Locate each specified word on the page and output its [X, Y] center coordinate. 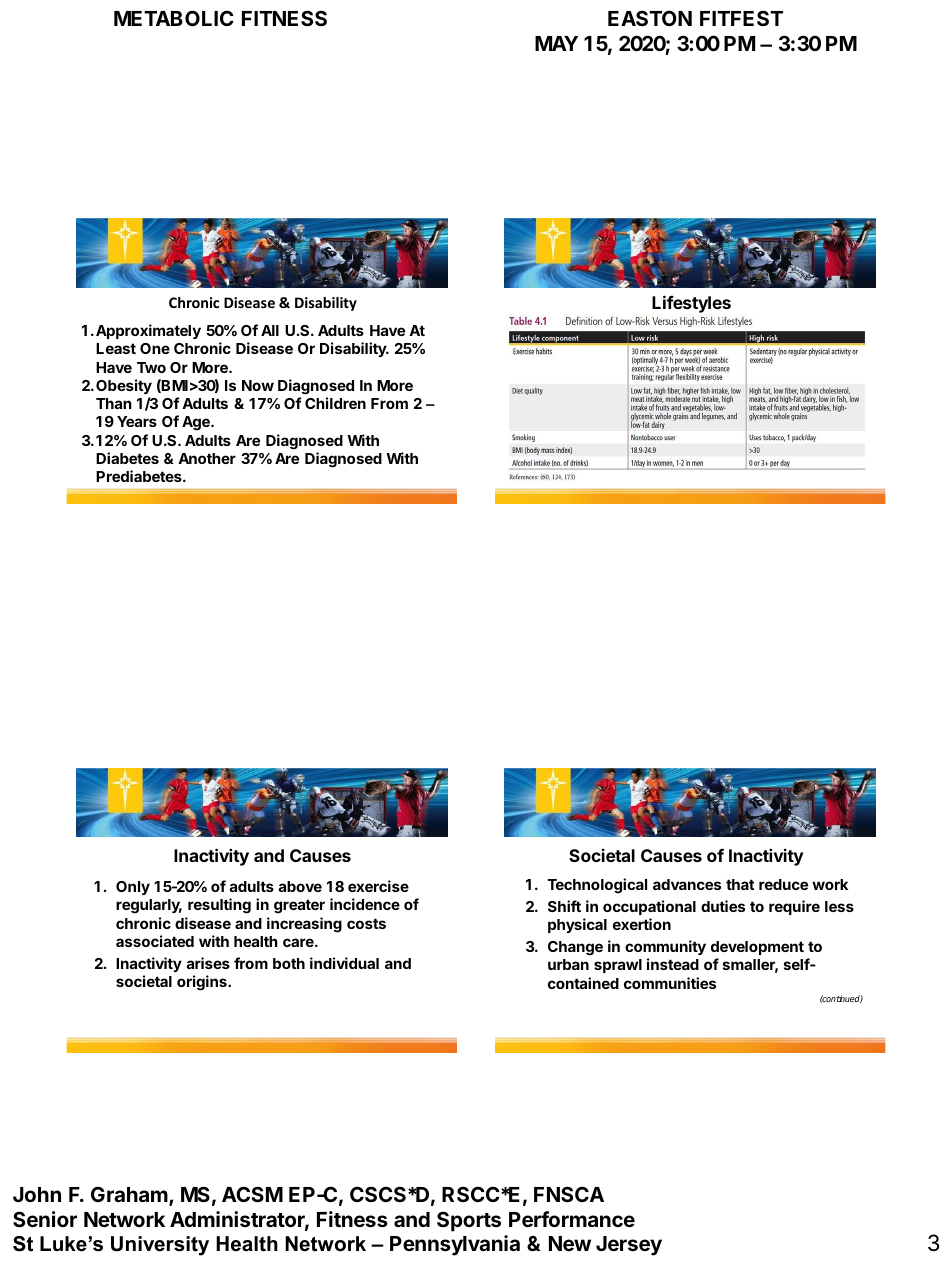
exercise [378, 886]
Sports [469, 1221]
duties [723, 906]
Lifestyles [691, 304]
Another [207, 458]
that [740, 884]
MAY [556, 43]
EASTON [650, 18]
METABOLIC [174, 18]
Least [116, 348]
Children [335, 403]
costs [366, 923]
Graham [130, 1195]
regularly [149, 906]
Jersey [629, 1246]
